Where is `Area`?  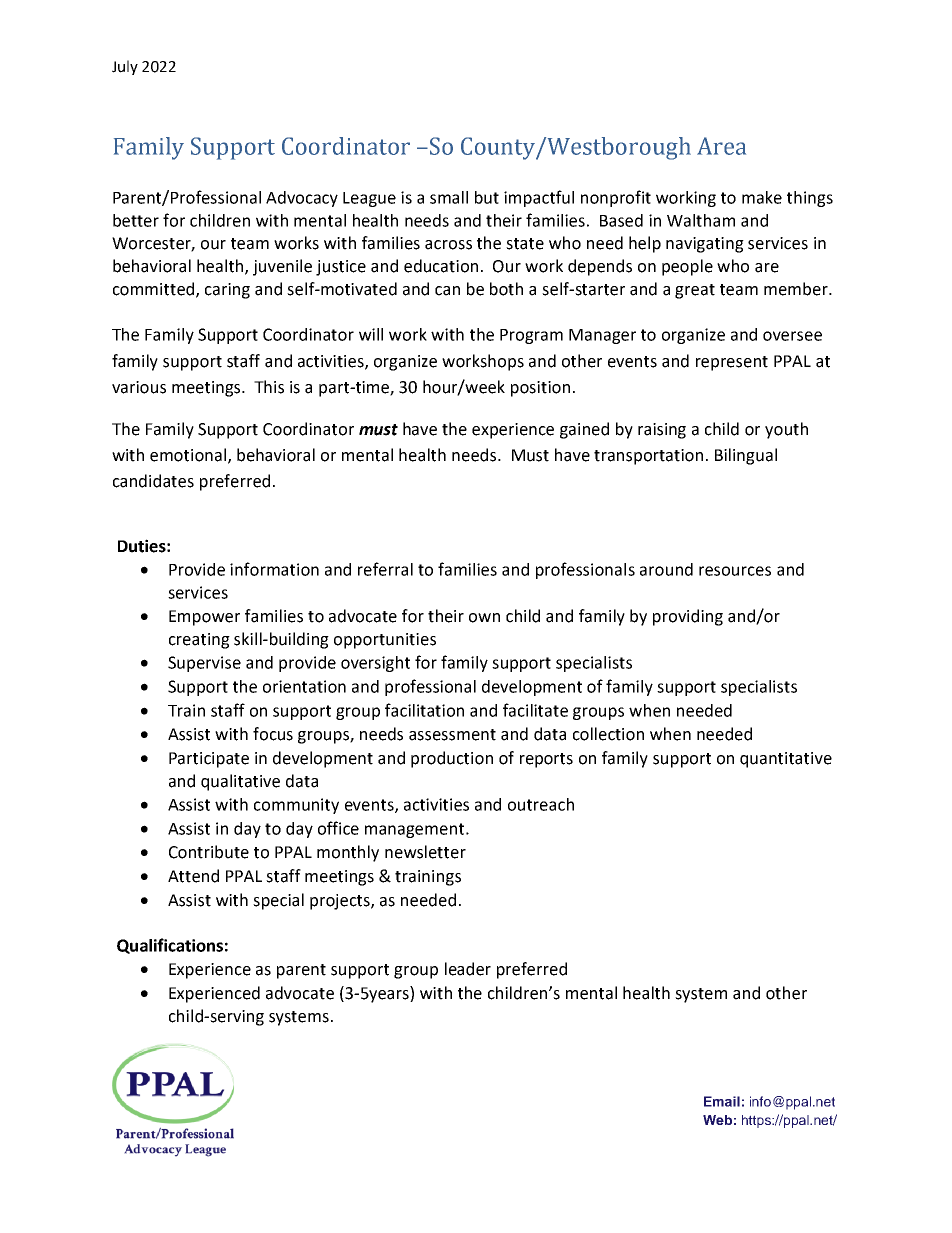 Area is located at coordinates (721, 146).
